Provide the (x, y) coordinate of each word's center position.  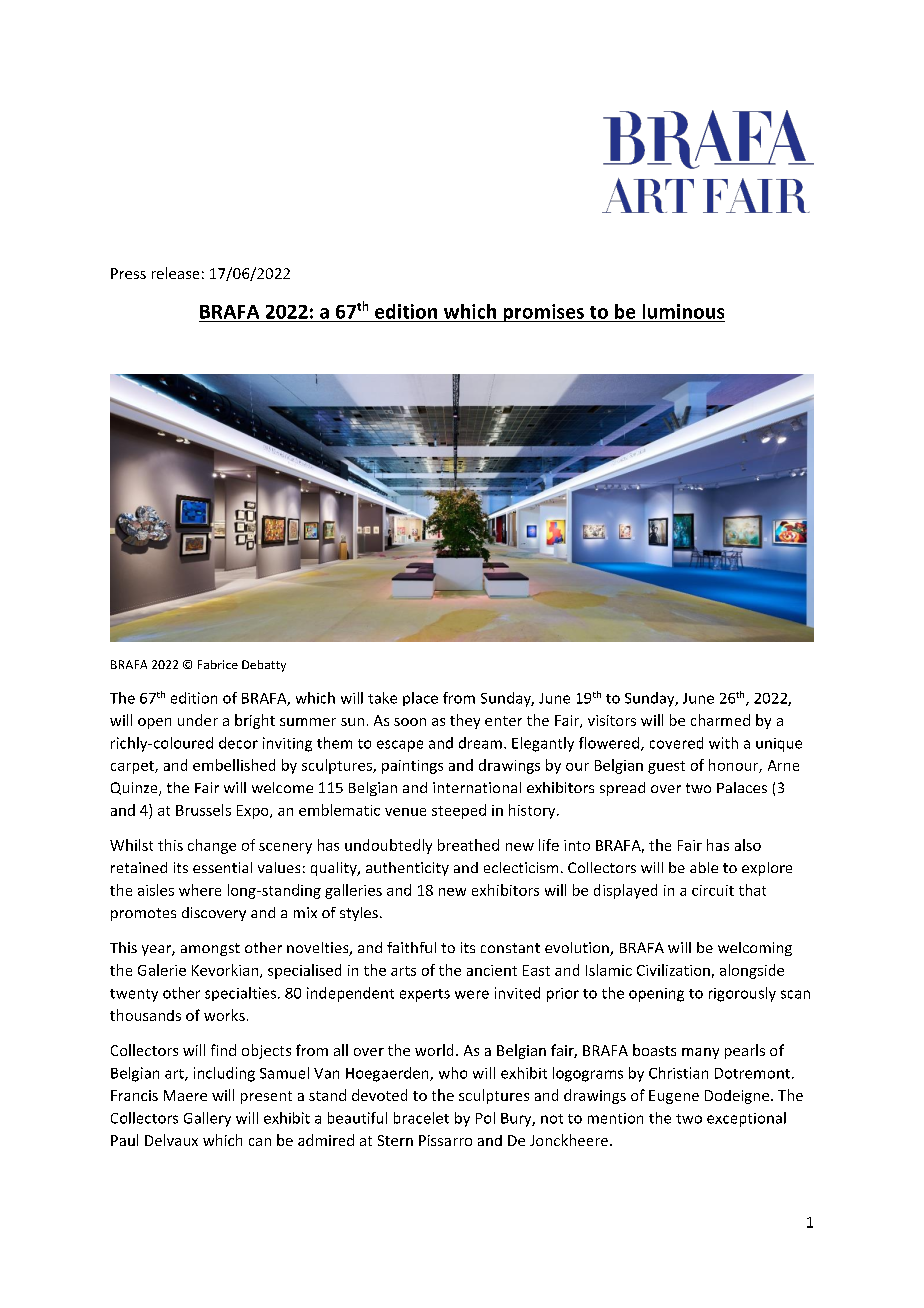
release (175, 273)
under (198, 720)
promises (543, 313)
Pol (485, 1118)
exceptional (746, 1119)
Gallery (207, 1119)
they (465, 721)
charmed (720, 720)
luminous (683, 311)
